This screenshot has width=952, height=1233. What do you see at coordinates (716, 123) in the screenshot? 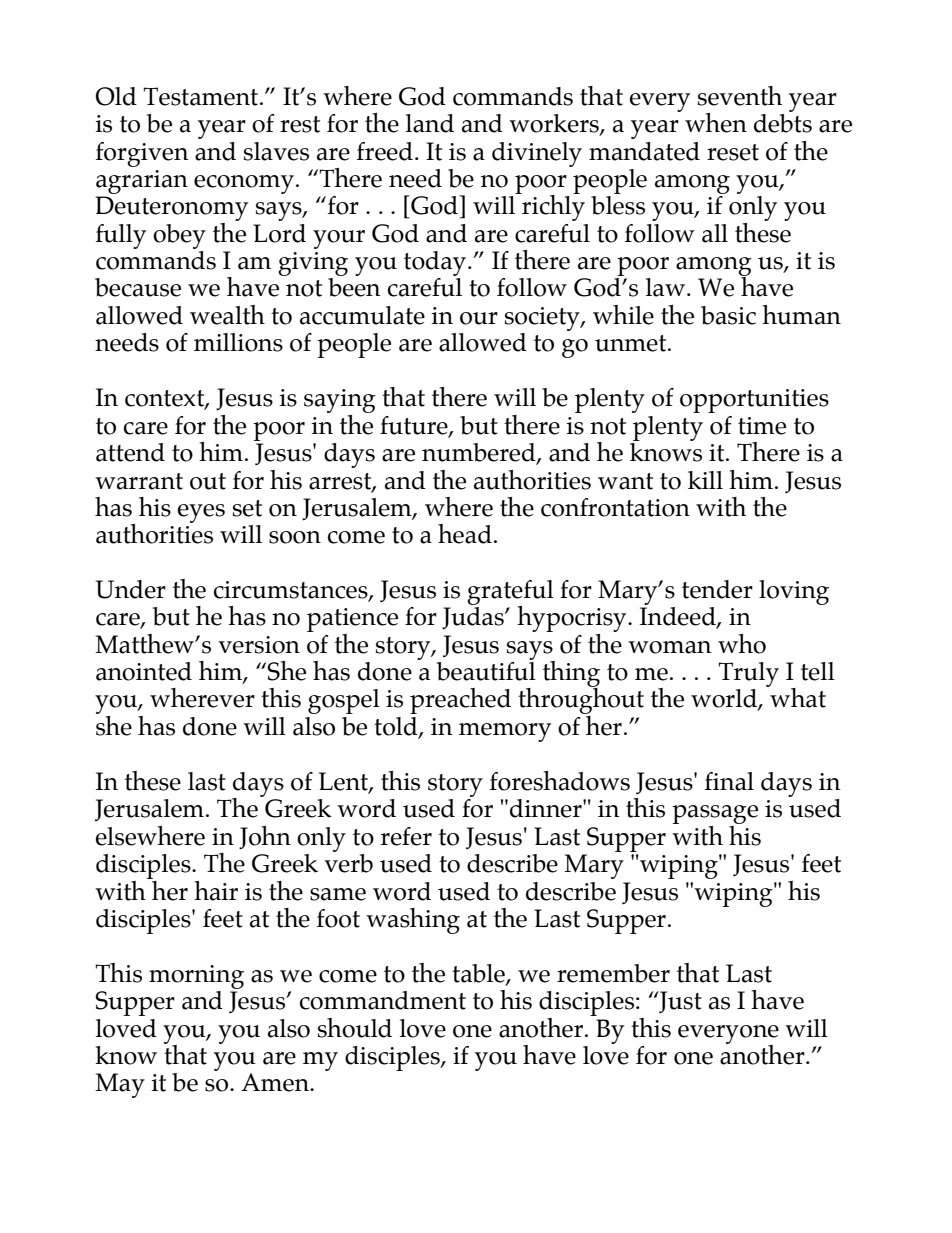
I see `when` at bounding box center [716, 123].
